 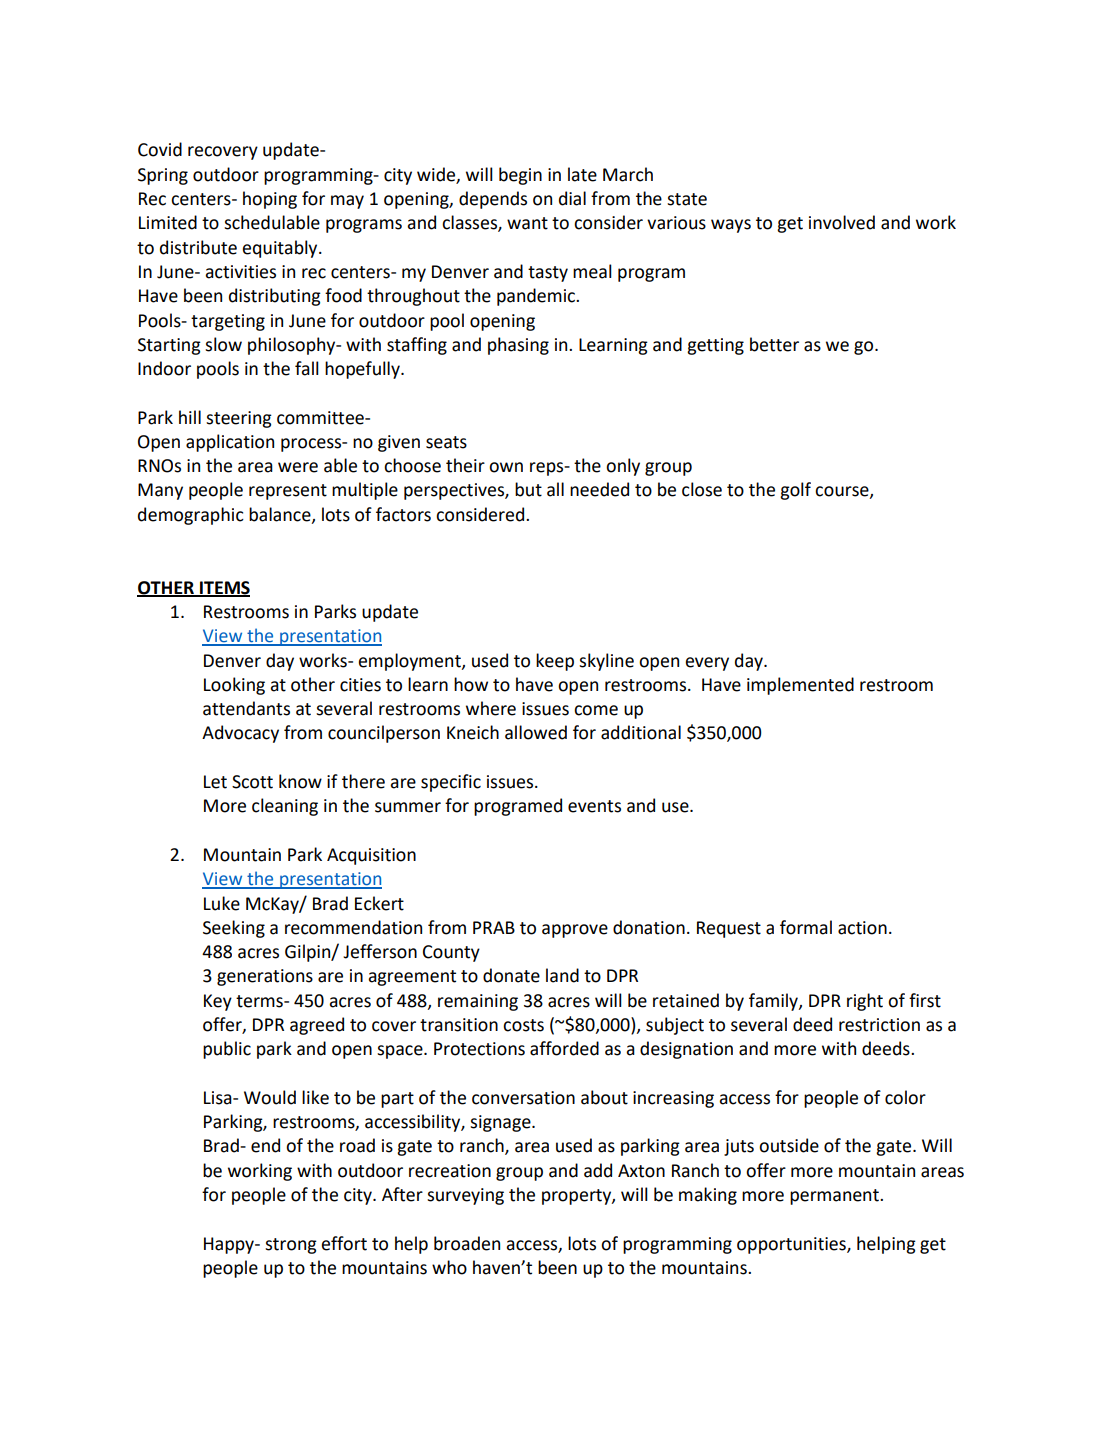 I want to click on balance, so click(x=281, y=515).
